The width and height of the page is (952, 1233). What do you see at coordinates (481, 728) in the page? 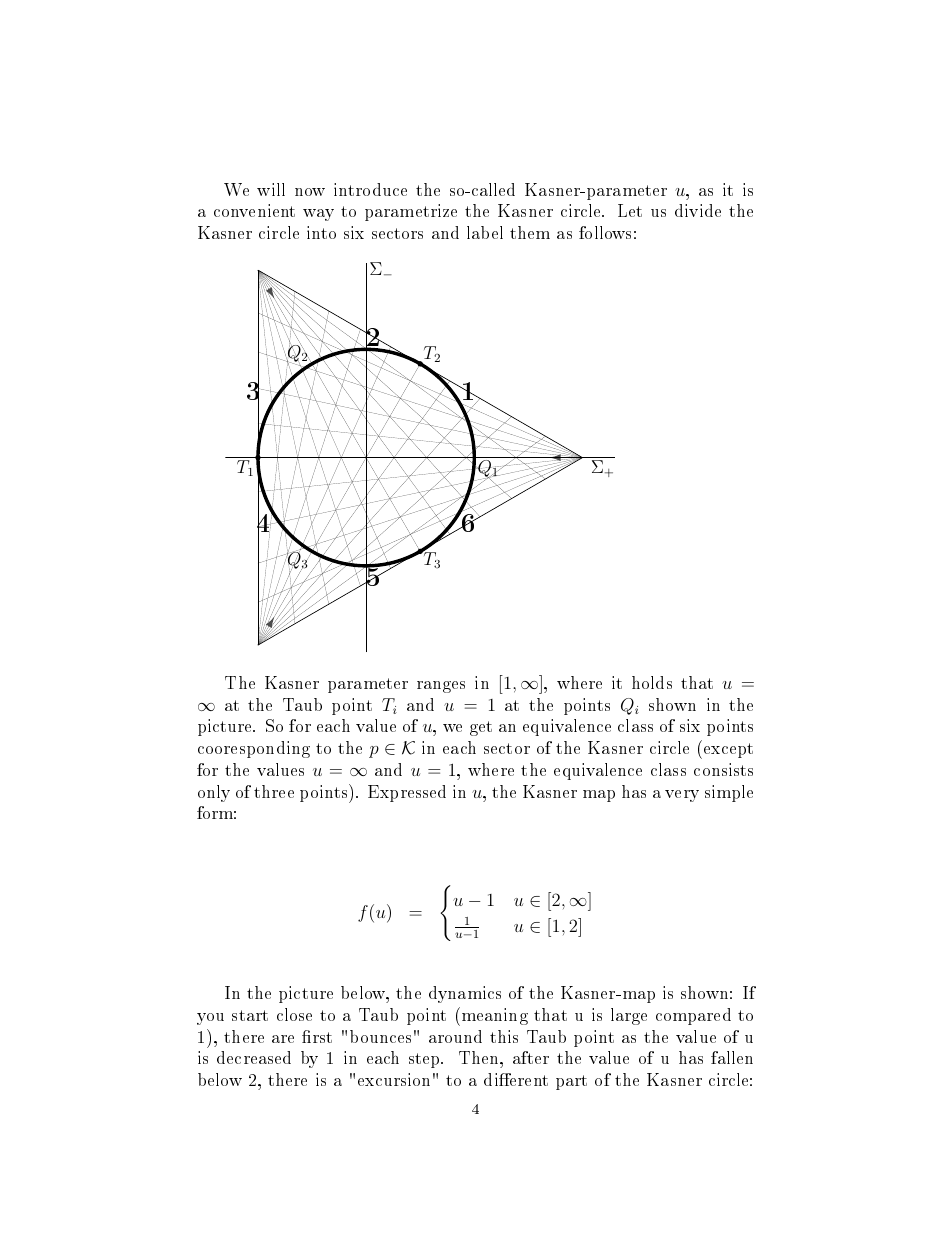
I see `get` at bounding box center [481, 728].
